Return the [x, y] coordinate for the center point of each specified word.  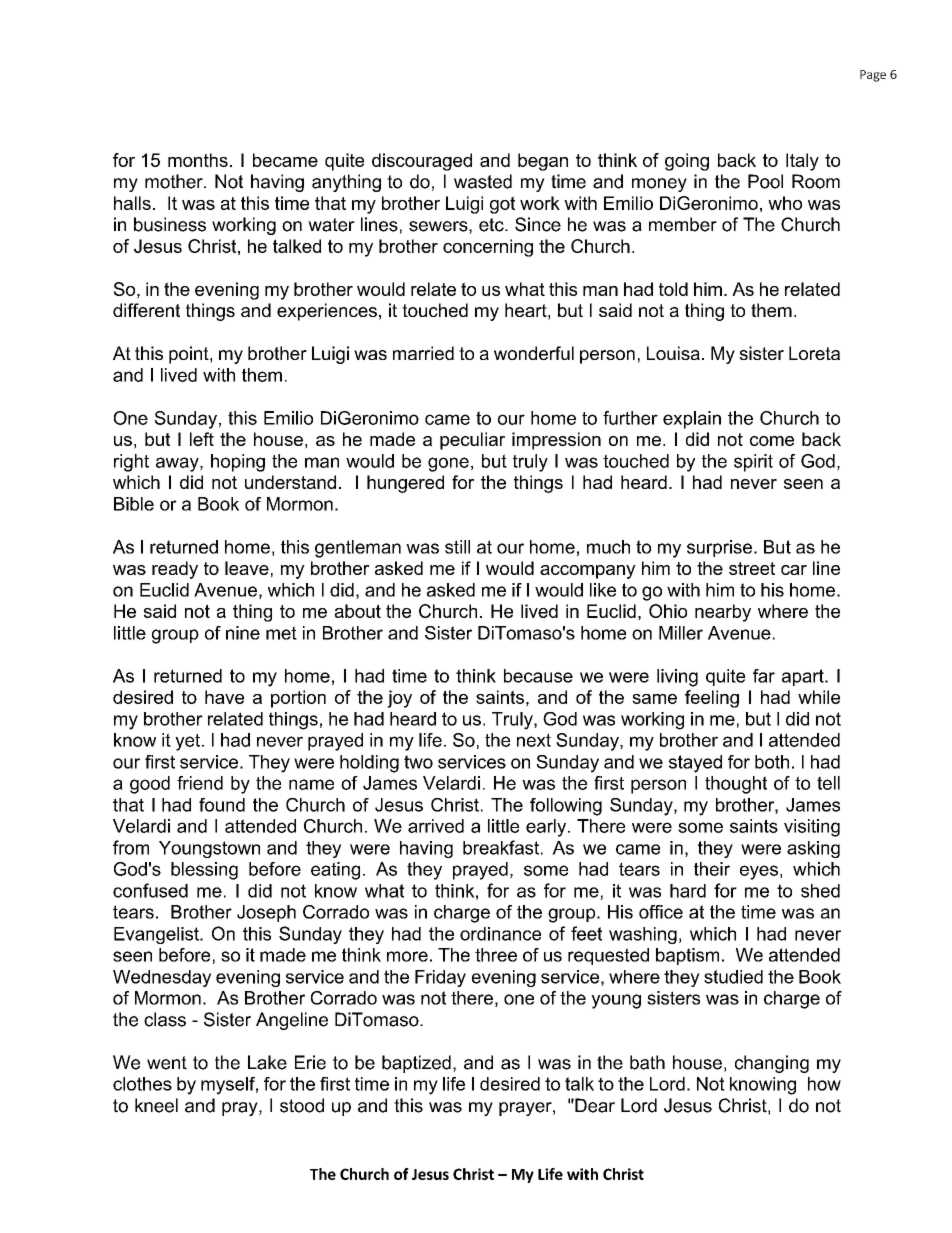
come [772, 441]
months [198, 160]
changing [772, 1064]
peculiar [472, 441]
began [543, 162]
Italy [802, 162]
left [202, 439]
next [534, 740]
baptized [416, 1064]
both [772, 762]
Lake [267, 1062]
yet [189, 742]
